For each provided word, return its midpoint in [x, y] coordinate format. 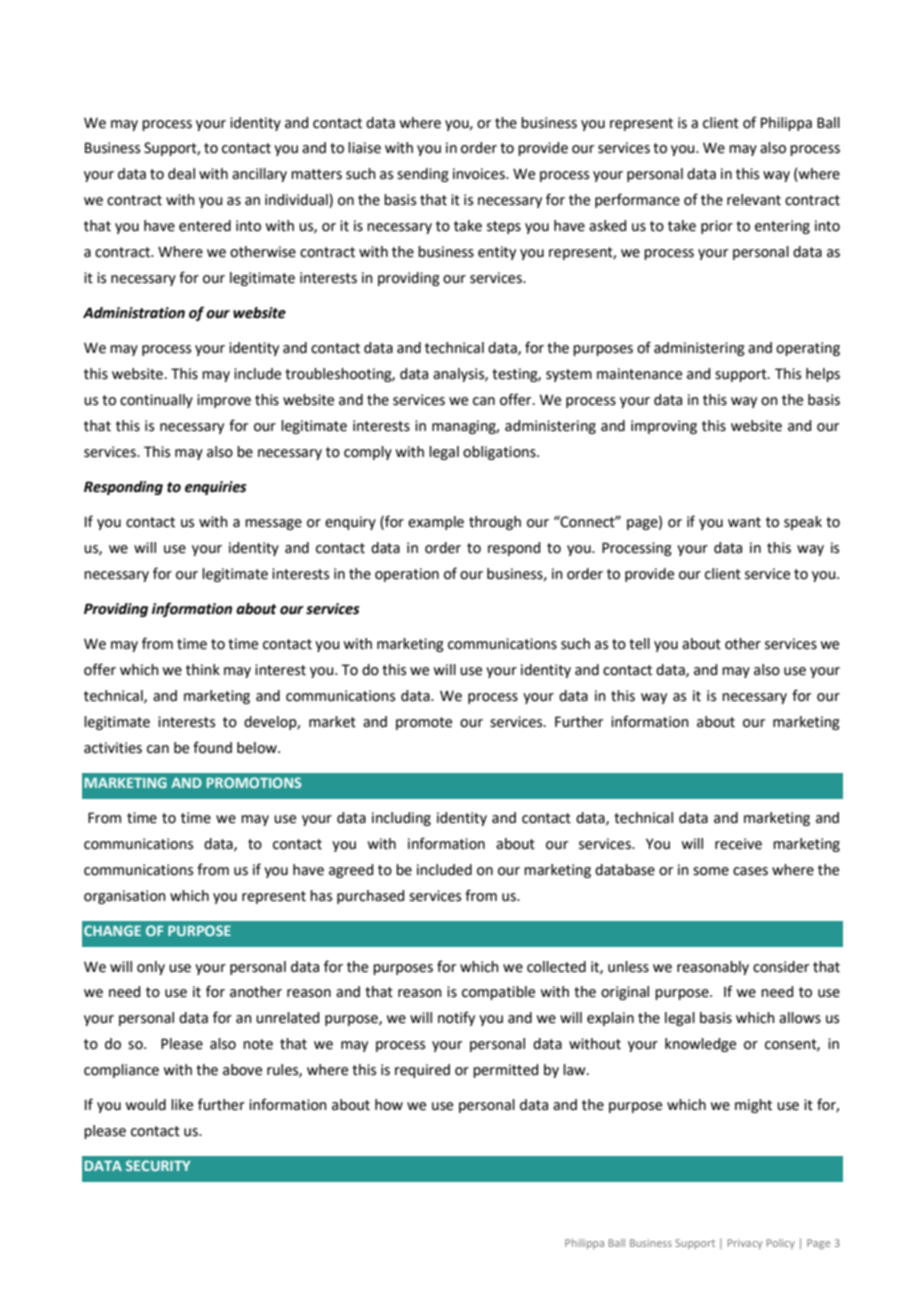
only [151, 968]
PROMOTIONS [254, 782]
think [203, 670]
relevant [754, 200]
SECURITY [158, 1165]
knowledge [700, 1045]
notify [456, 1018]
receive [738, 844]
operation [407, 575]
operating [808, 349]
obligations [500, 453]
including [401, 819]
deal [181, 174]
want [744, 522]
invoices [480, 174]
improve [224, 401]
